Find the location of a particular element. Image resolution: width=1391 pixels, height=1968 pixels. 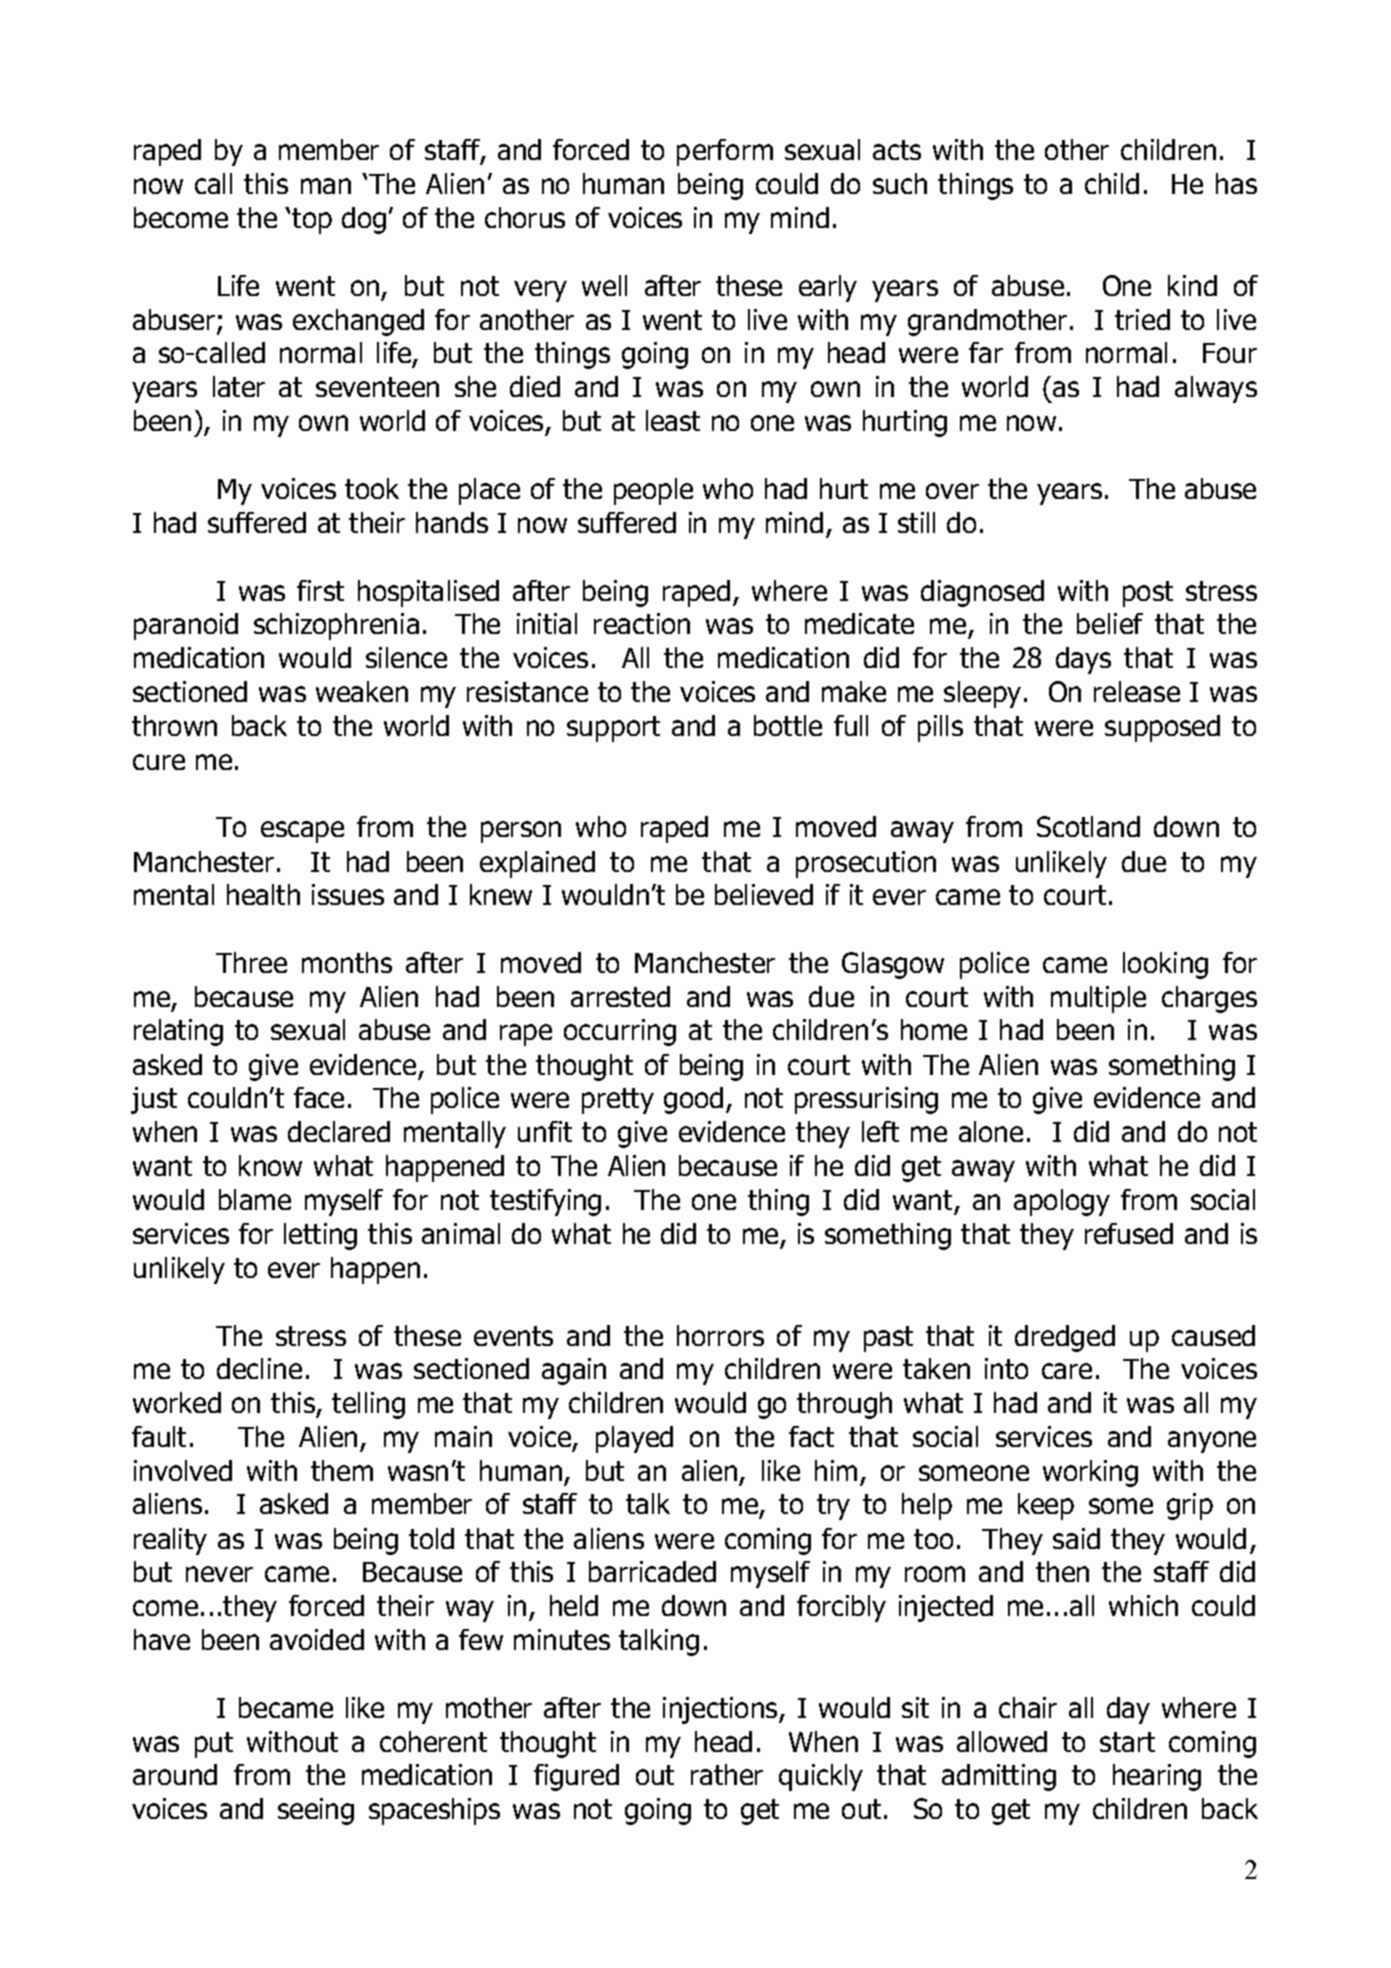

seeing is located at coordinates (316, 1811).
